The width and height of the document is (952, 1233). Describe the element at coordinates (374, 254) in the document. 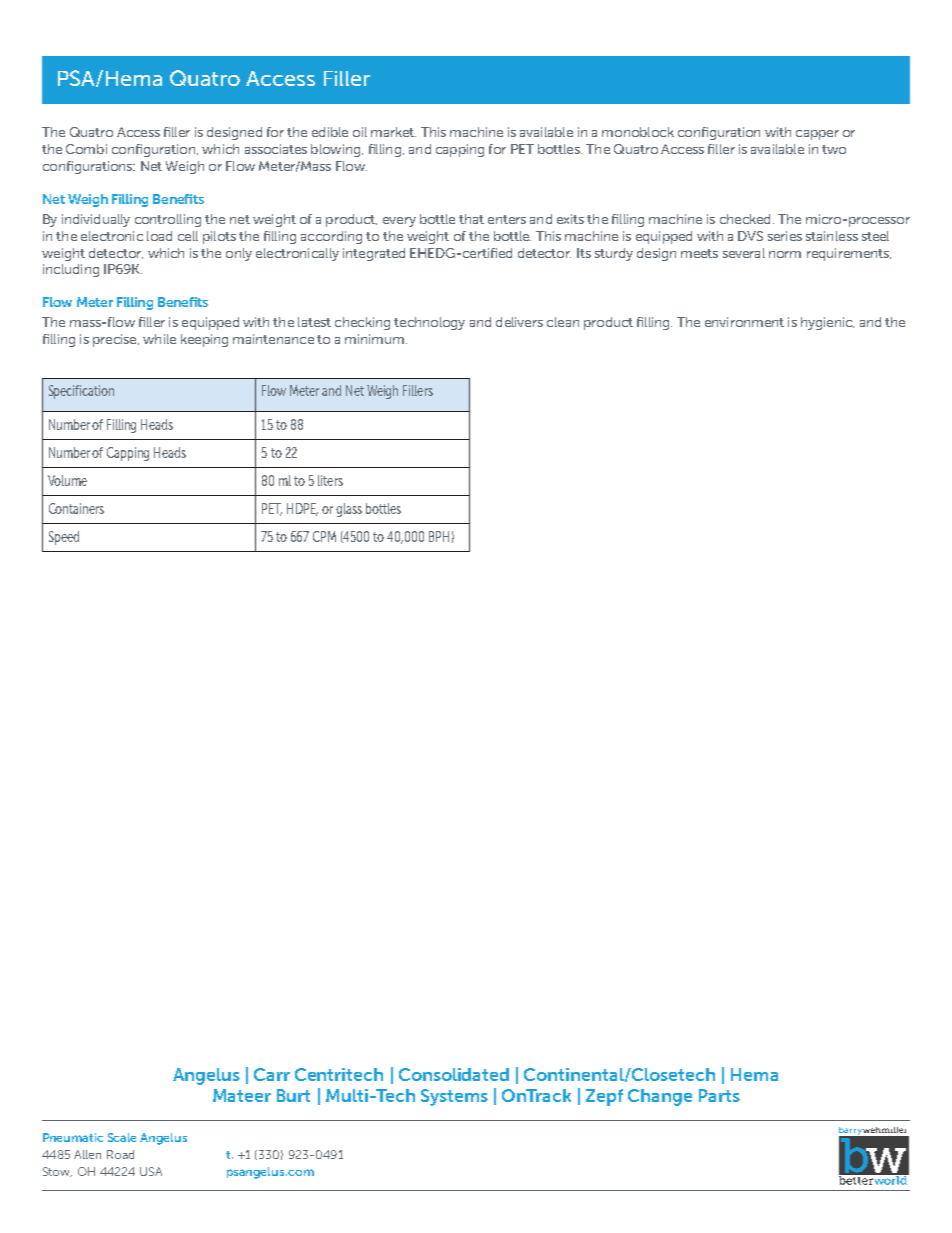

I see `integrated` at that location.
